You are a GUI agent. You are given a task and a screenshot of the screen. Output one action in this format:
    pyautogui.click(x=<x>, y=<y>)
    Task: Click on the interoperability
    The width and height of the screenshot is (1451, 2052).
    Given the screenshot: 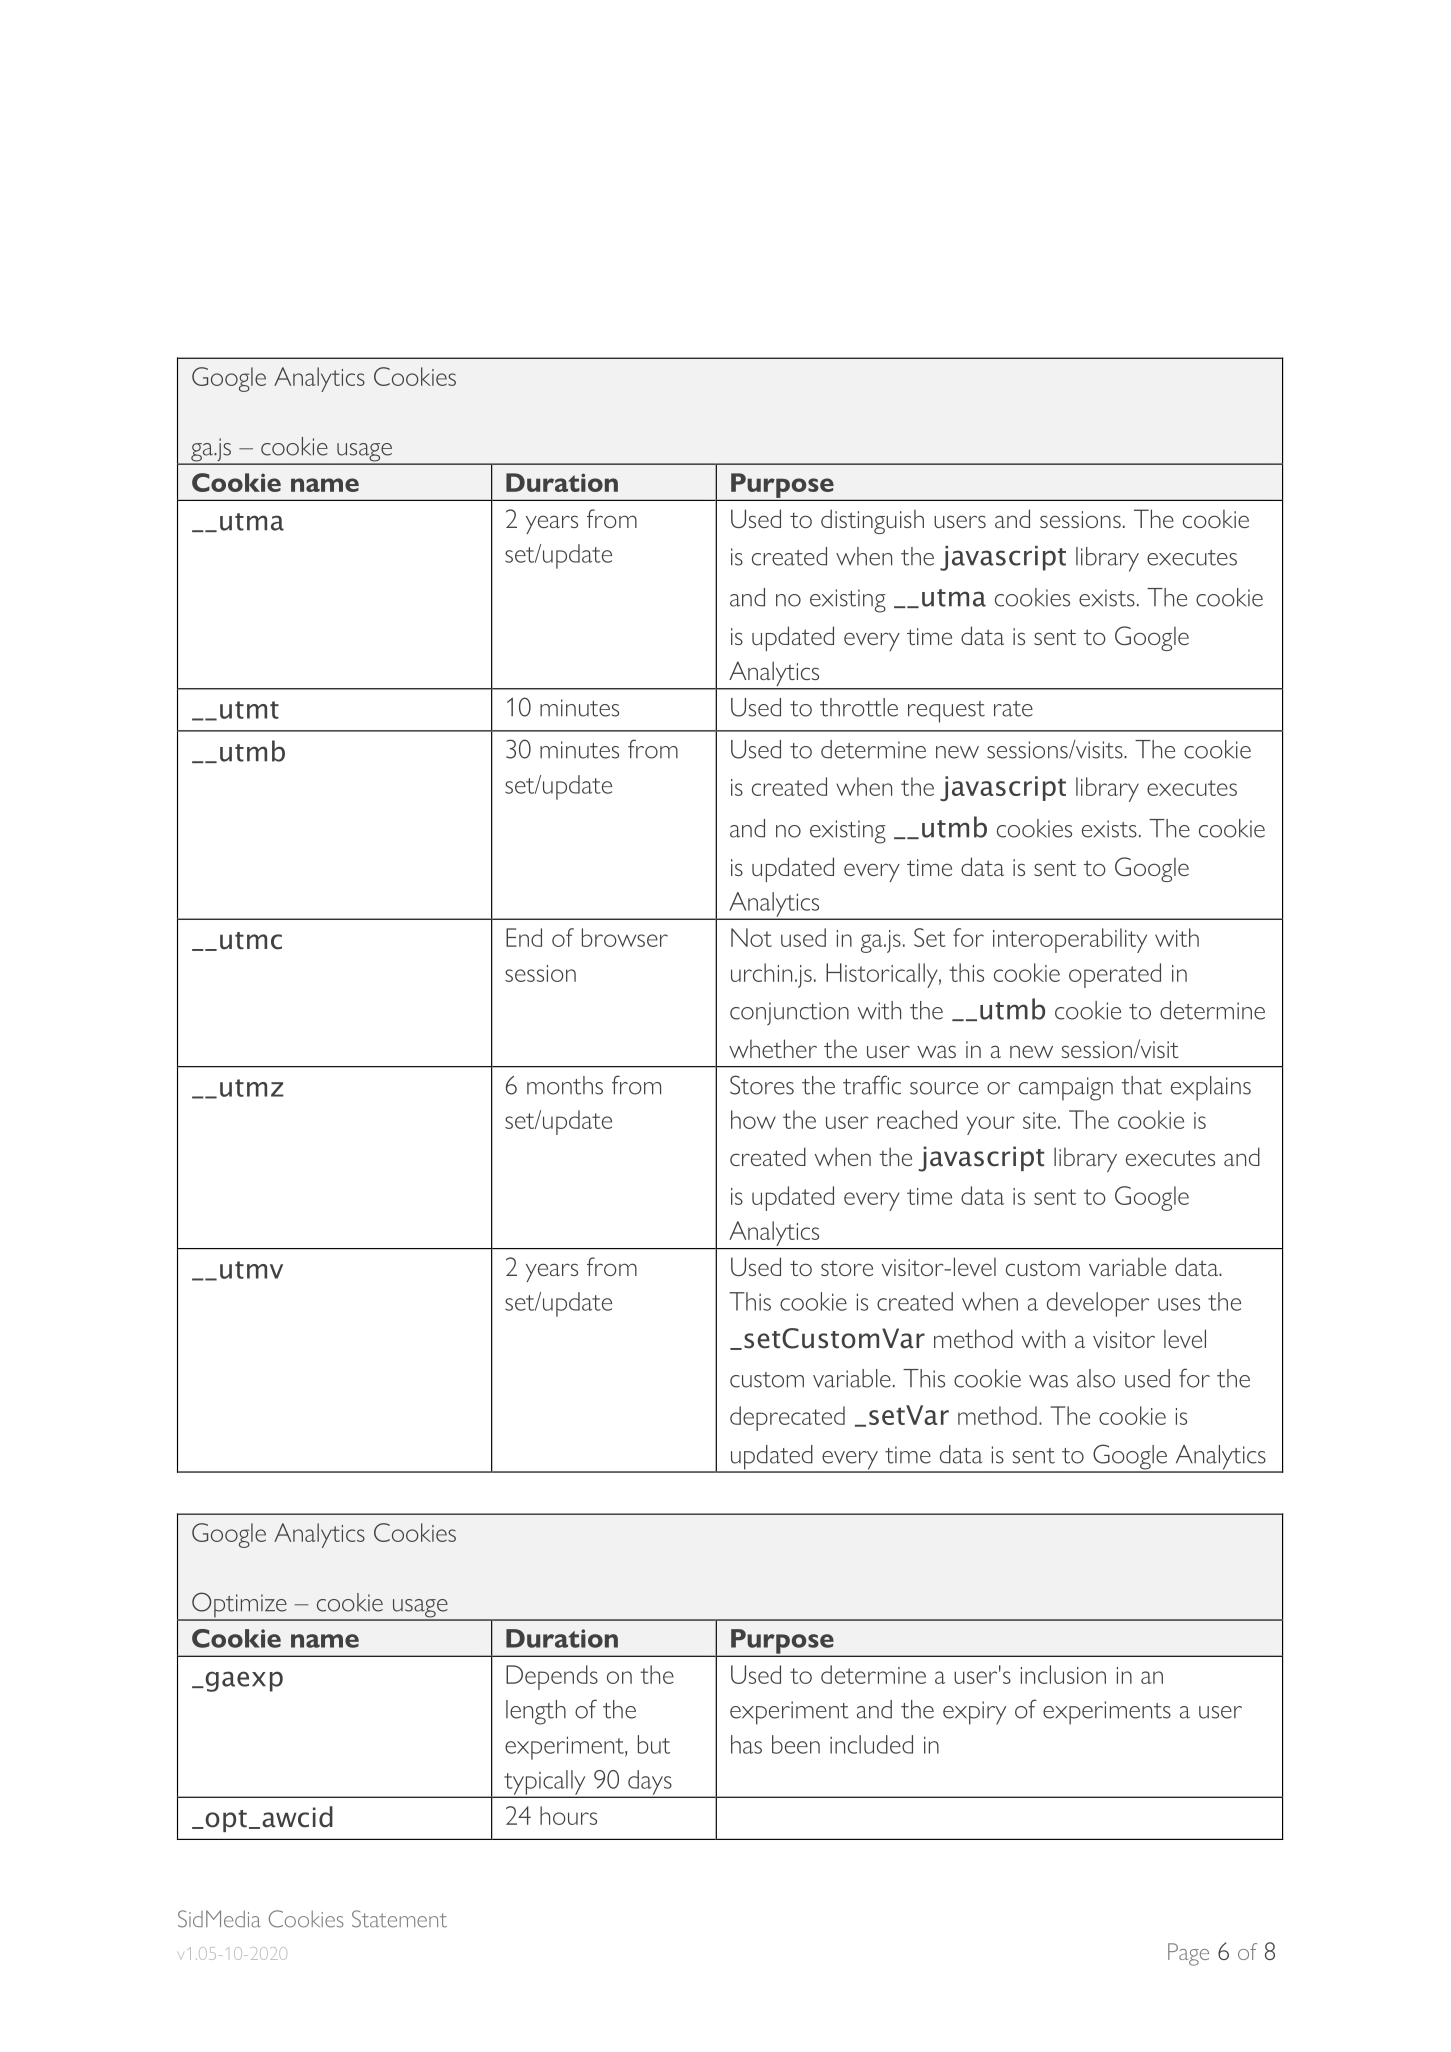 What is the action you would take?
    pyautogui.click(x=1070, y=940)
